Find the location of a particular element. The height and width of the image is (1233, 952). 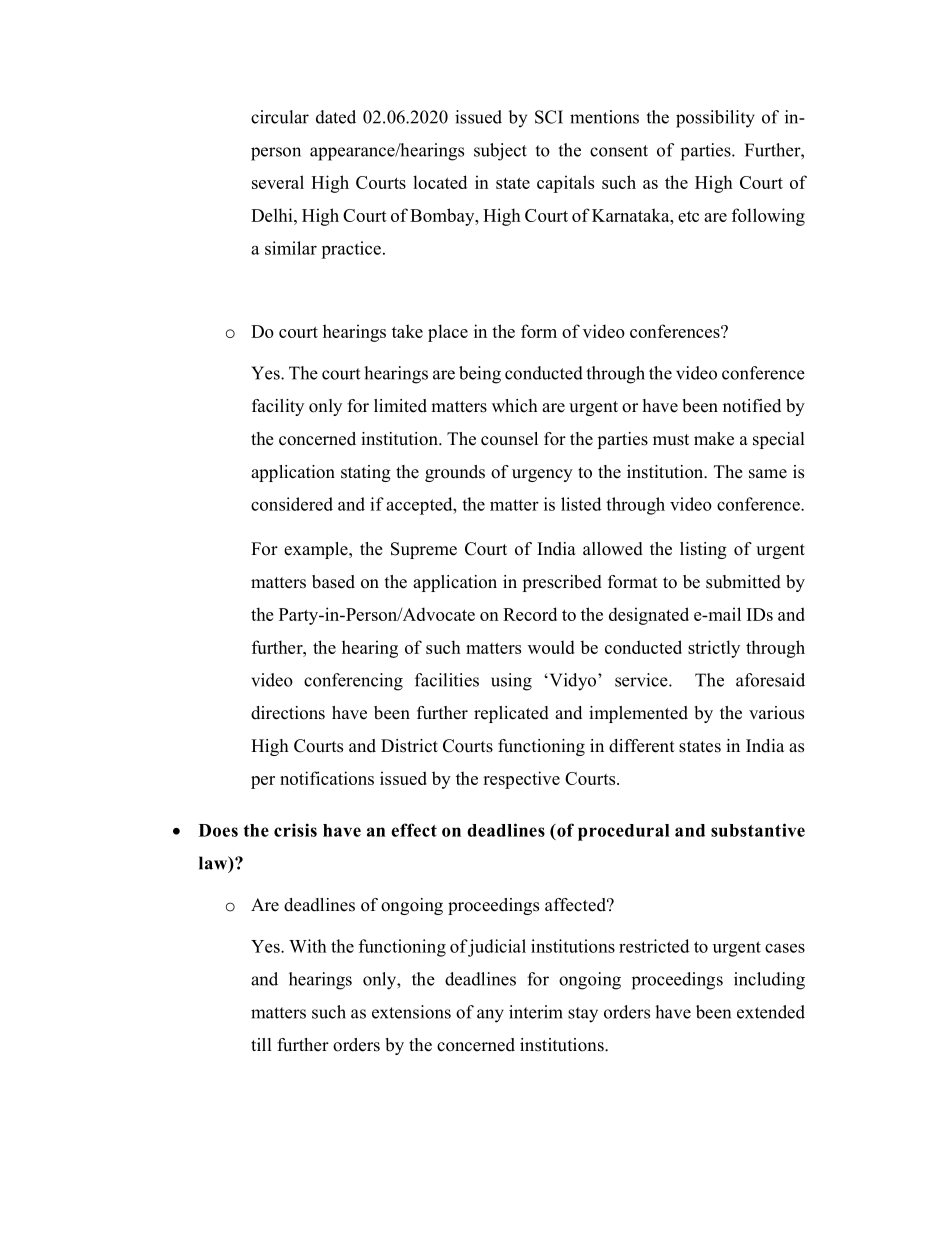

any is located at coordinates (490, 1016).
